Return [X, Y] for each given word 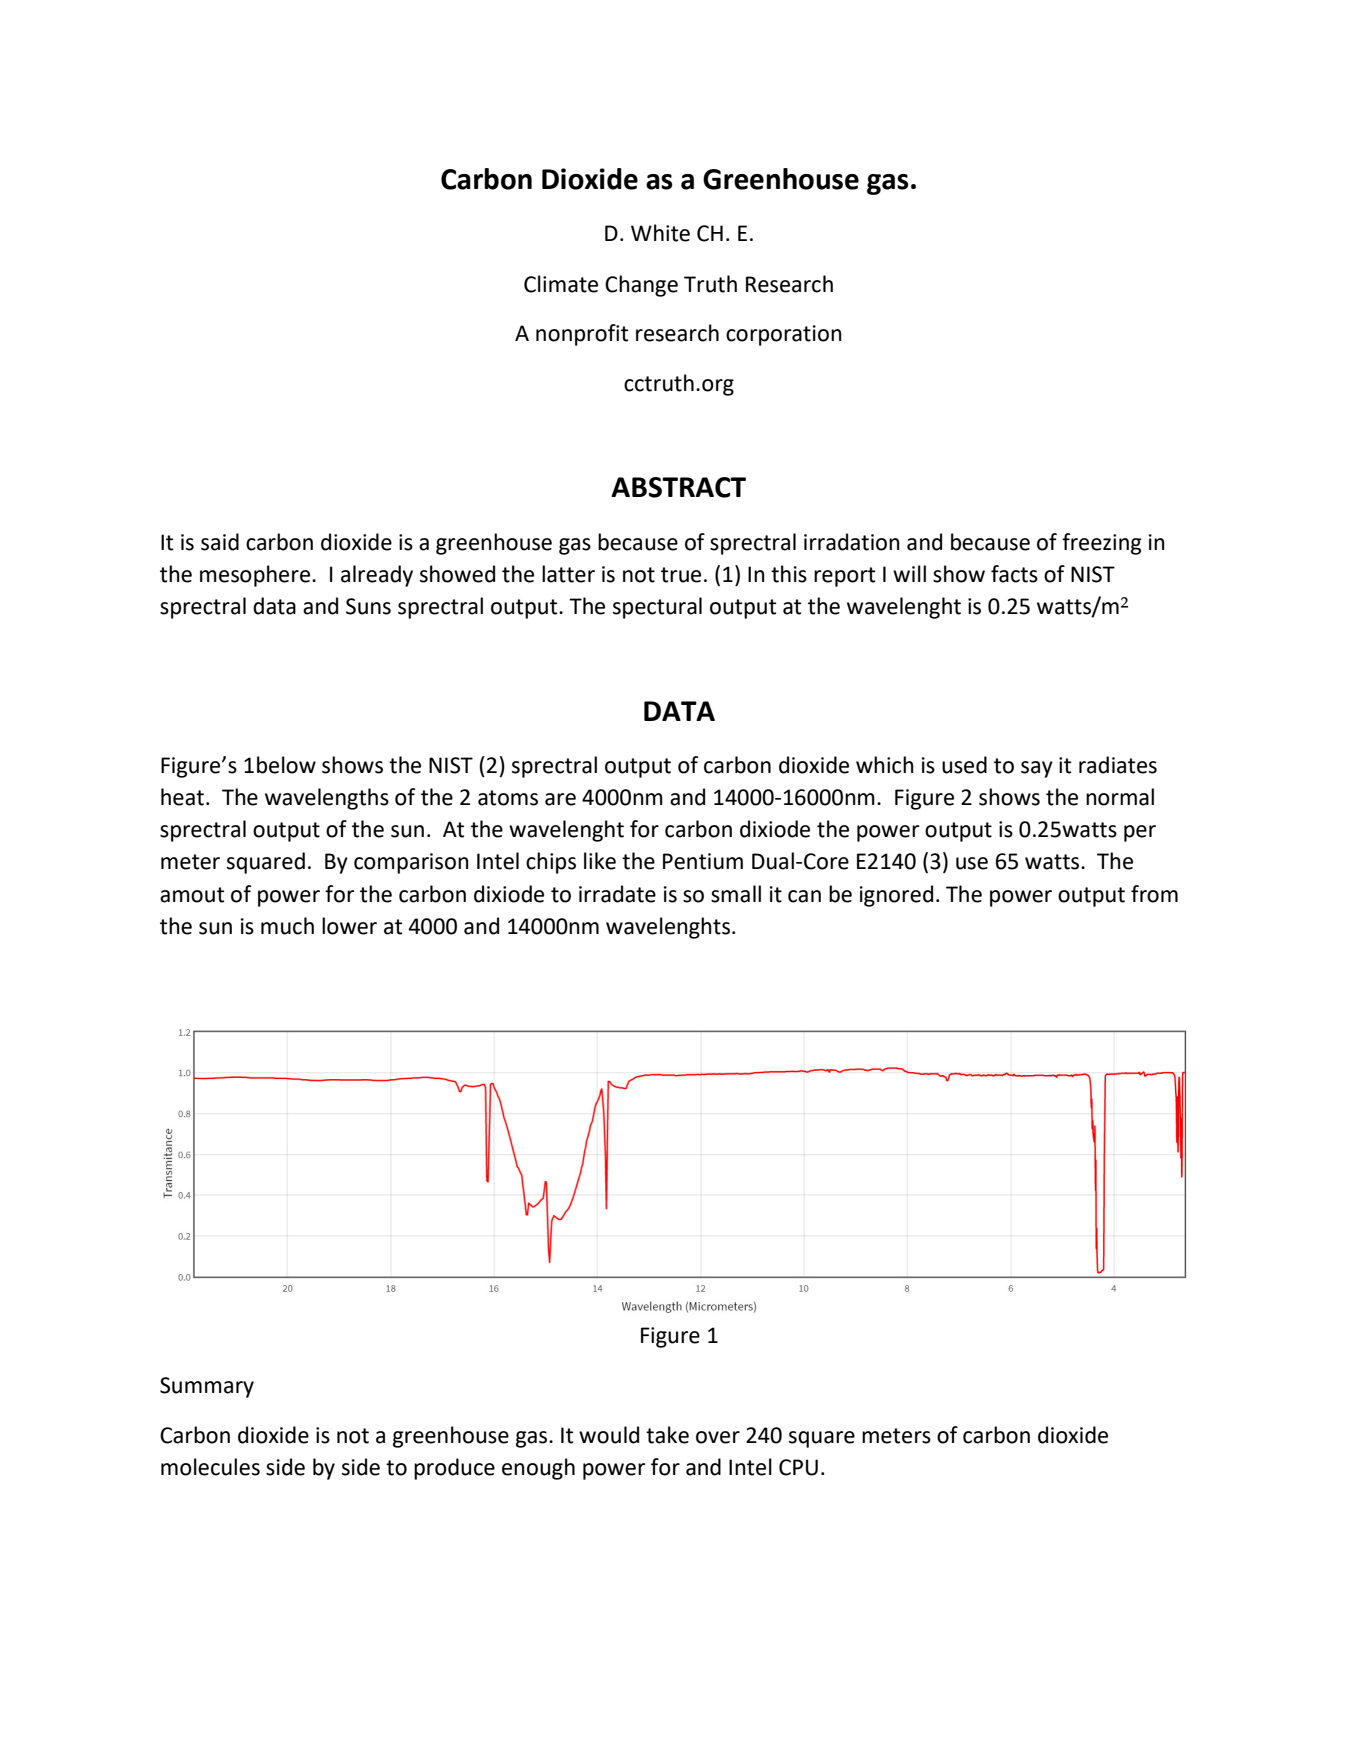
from [1154, 894]
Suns [368, 606]
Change [641, 286]
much [287, 926]
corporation [784, 335]
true [681, 575]
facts [1014, 574]
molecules [210, 1467]
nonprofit [582, 335]
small [736, 894]
